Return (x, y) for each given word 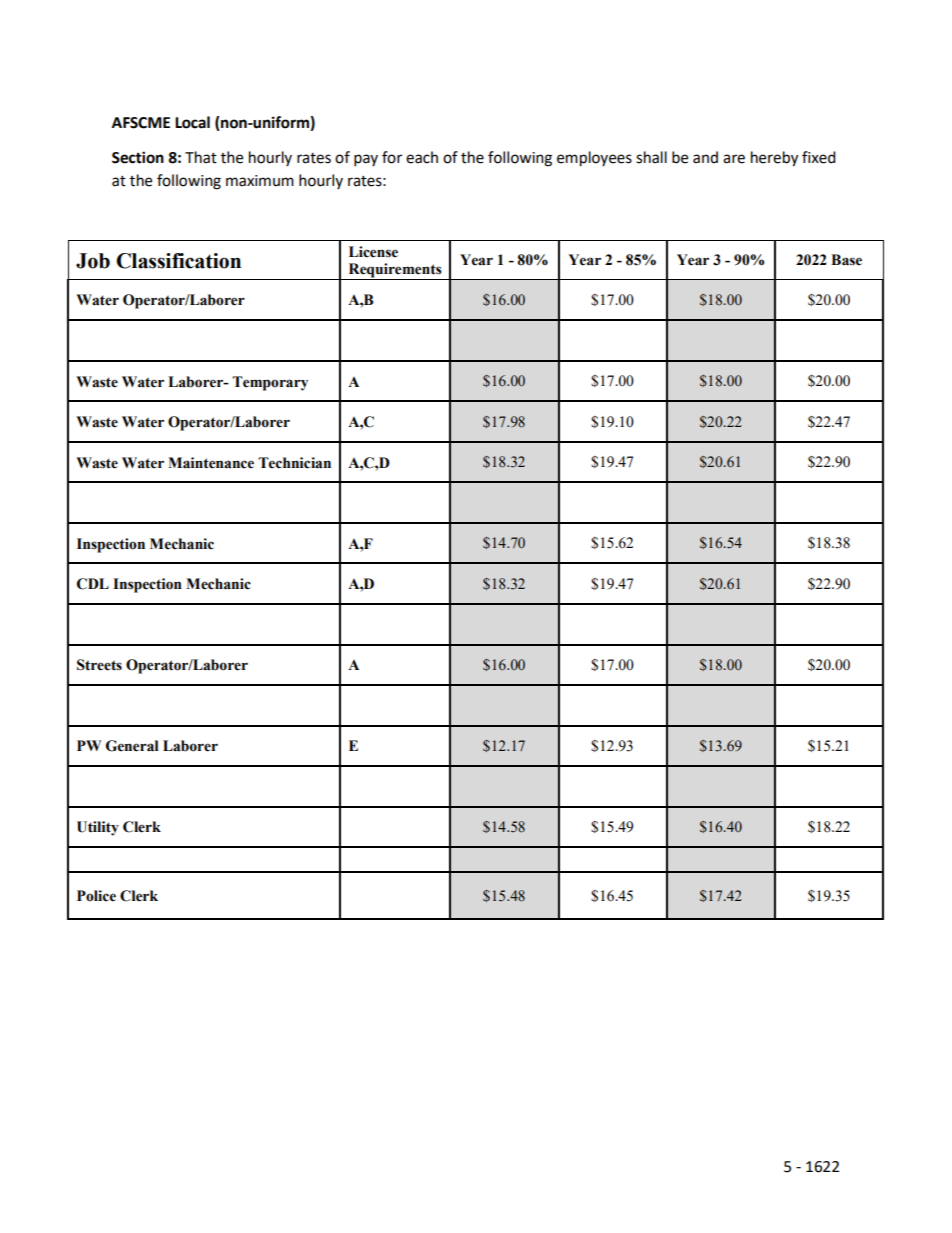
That (201, 157)
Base (846, 260)
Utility (98, 828)
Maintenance (211, 463)
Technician (294, 463)
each (422, 157)
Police (96, 896)
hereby (774, 159)
